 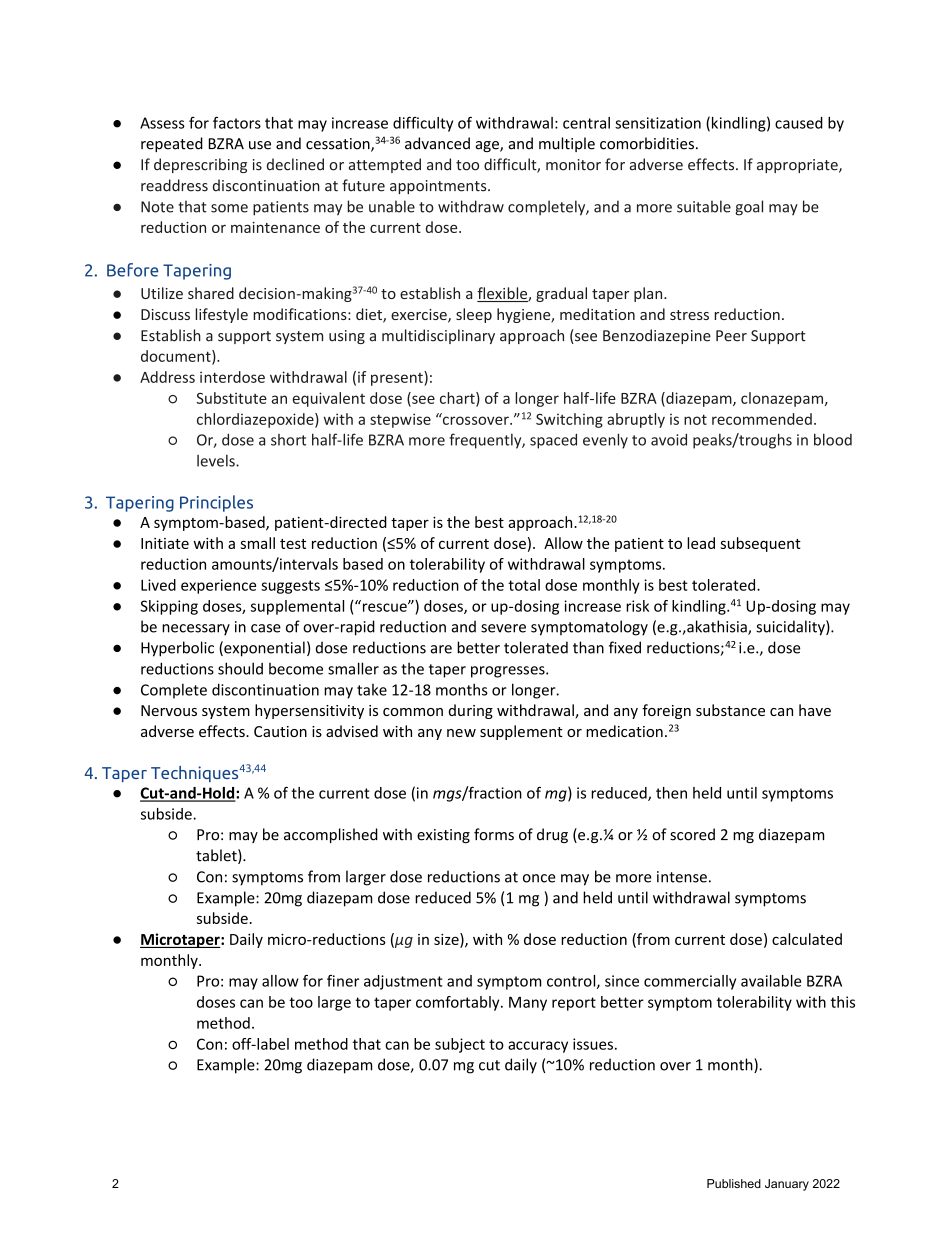 I want to click on Peer, so click(x=731, y=336).
